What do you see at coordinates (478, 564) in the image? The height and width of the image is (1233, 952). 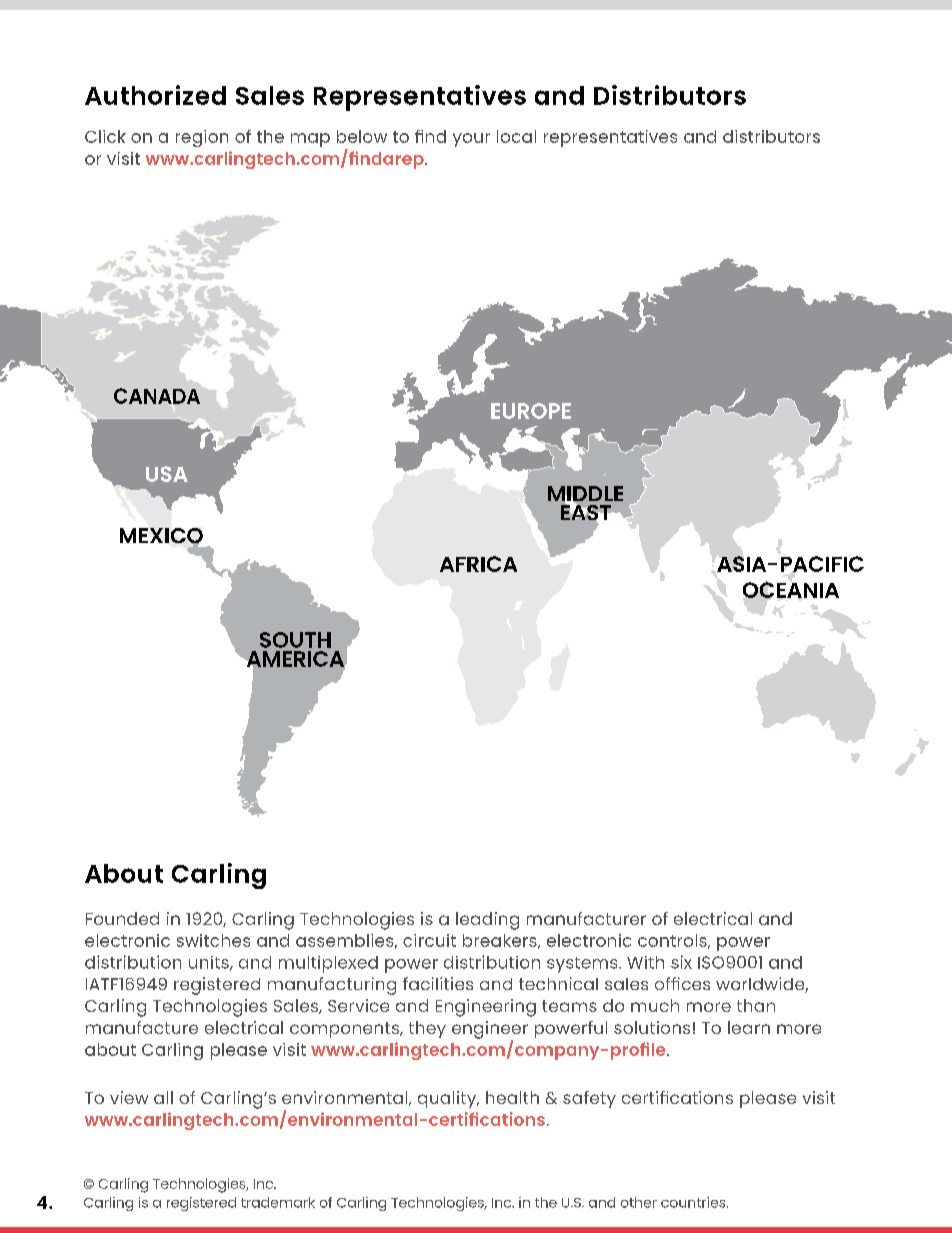 I see `AFRICA` at bounding box center [478, 564].
